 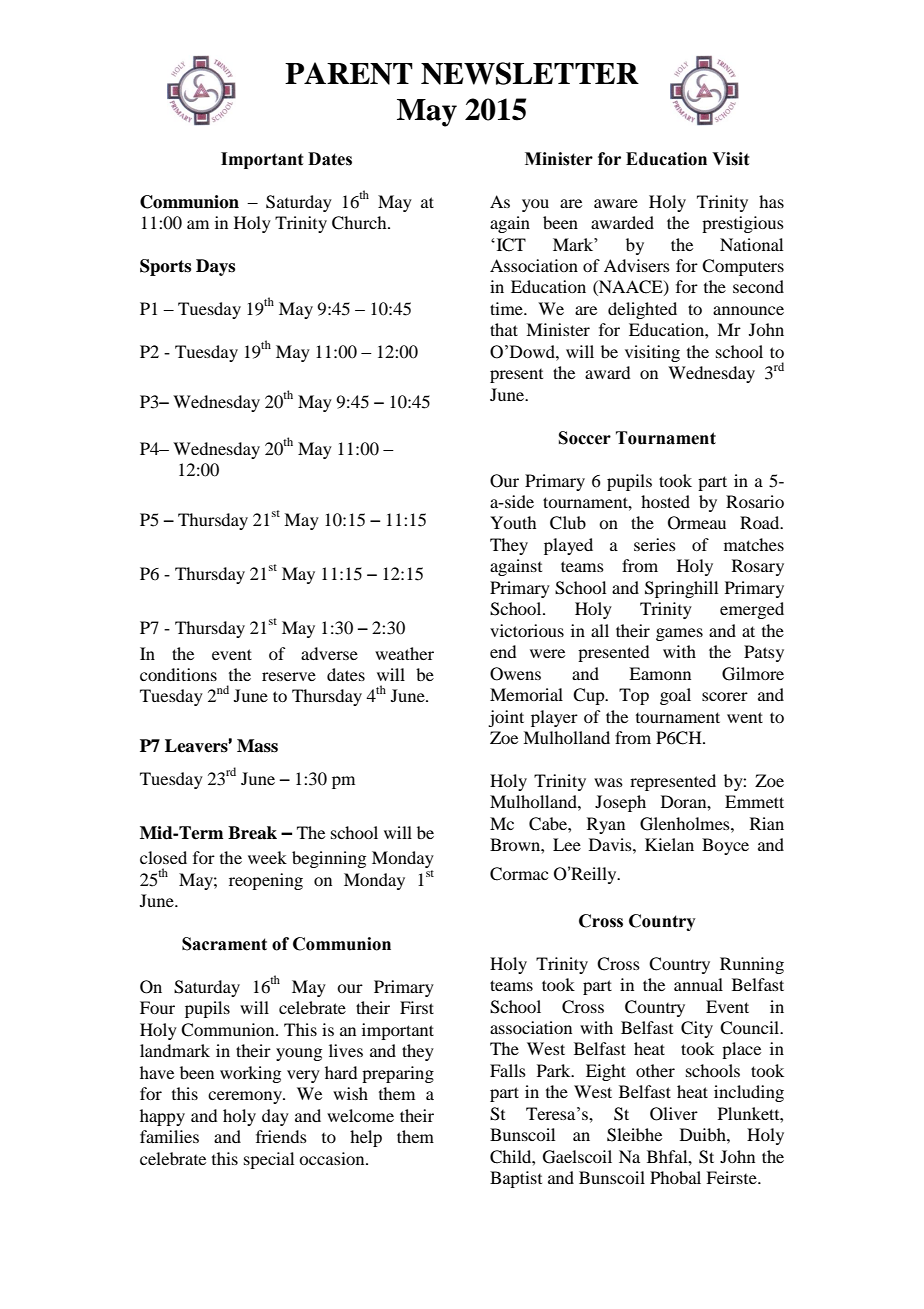 What do you see at coordinates (771, 201) in the screenshot?
I see `has` at bounding box center [771, 201].
